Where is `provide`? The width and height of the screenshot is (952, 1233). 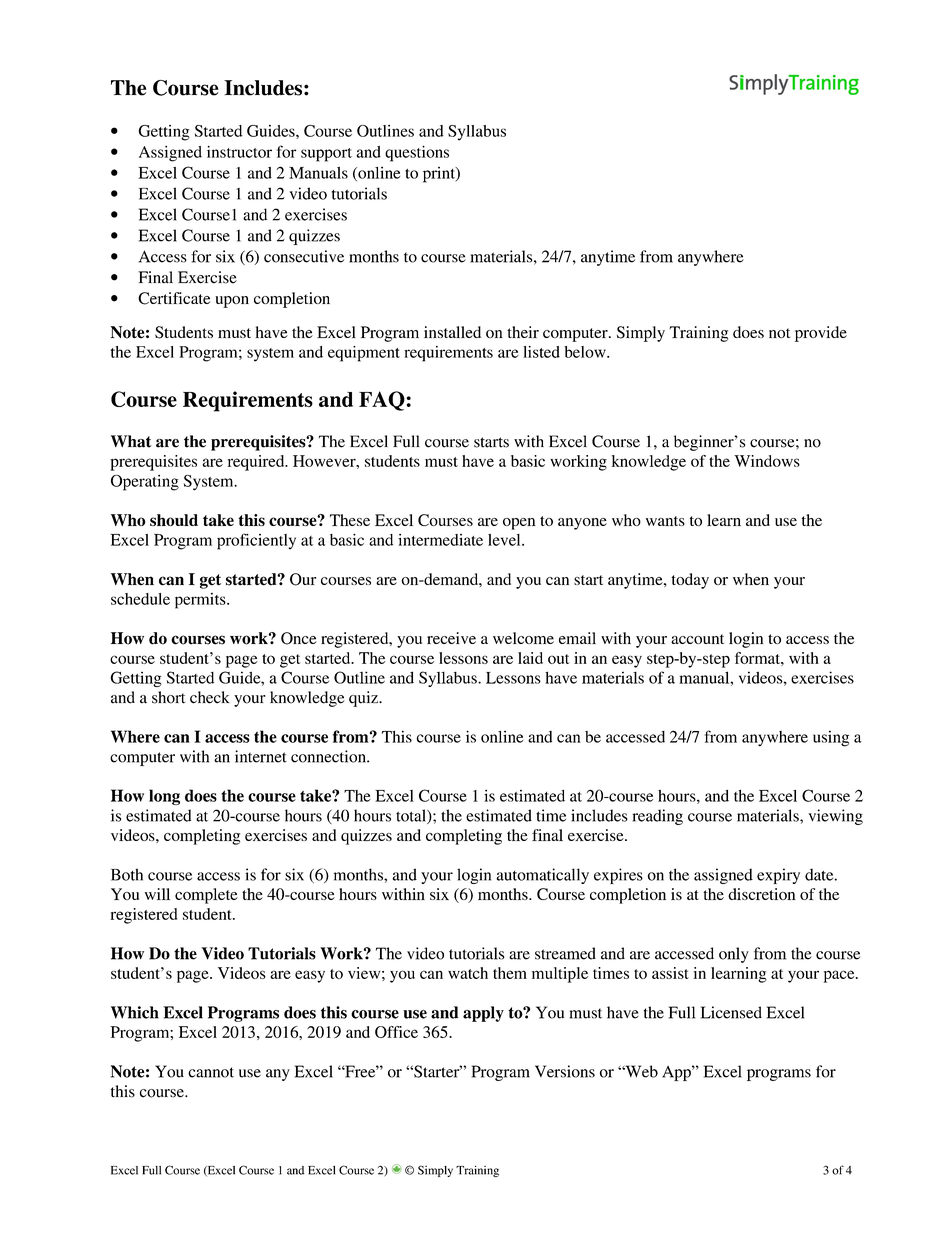 provide is located at coordinates (821, 334).
